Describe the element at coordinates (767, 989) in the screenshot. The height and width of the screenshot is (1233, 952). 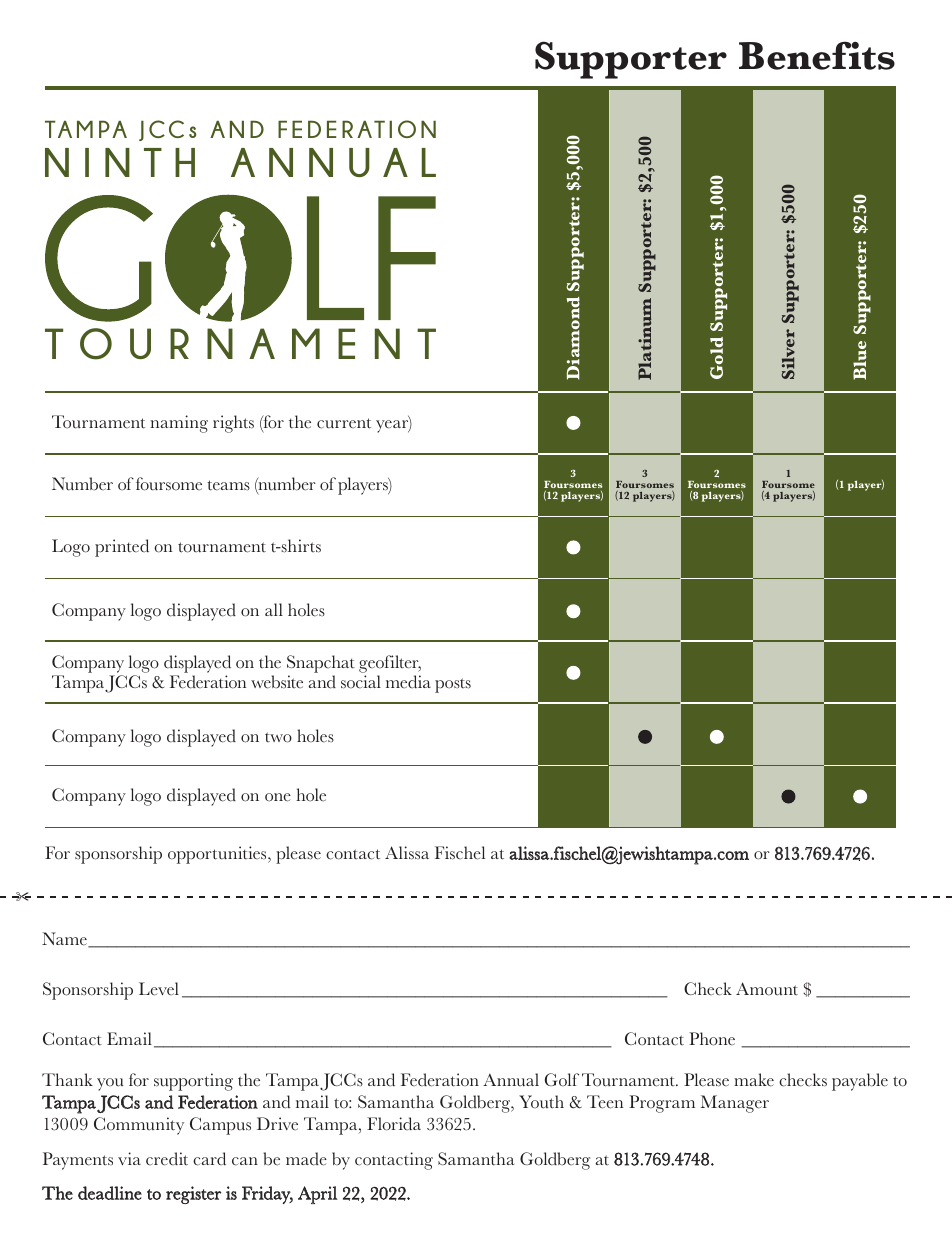
I see `Amount` at that location.
